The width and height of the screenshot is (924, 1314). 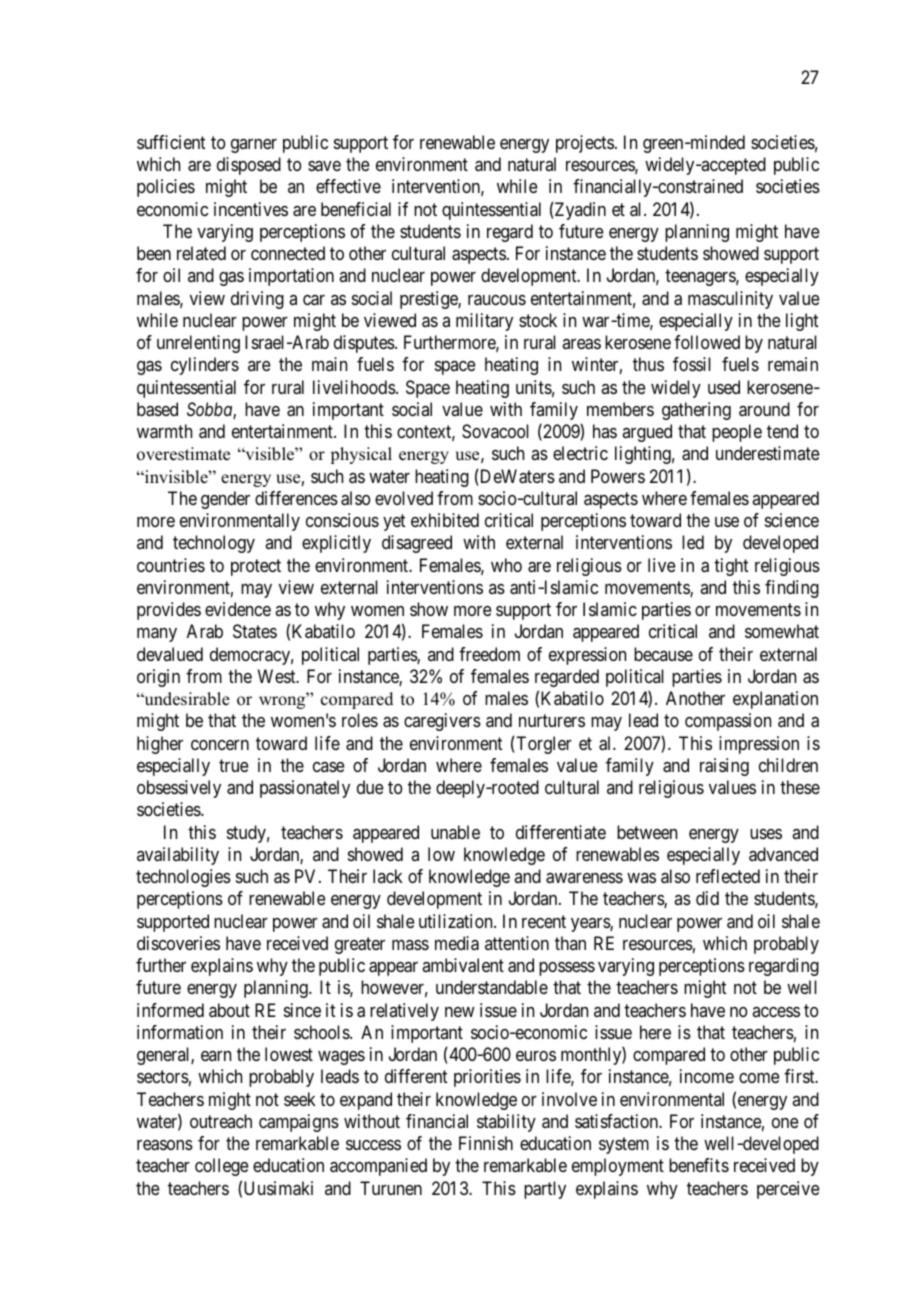 I want to click on overestimate, so click(x=183, y=454).
